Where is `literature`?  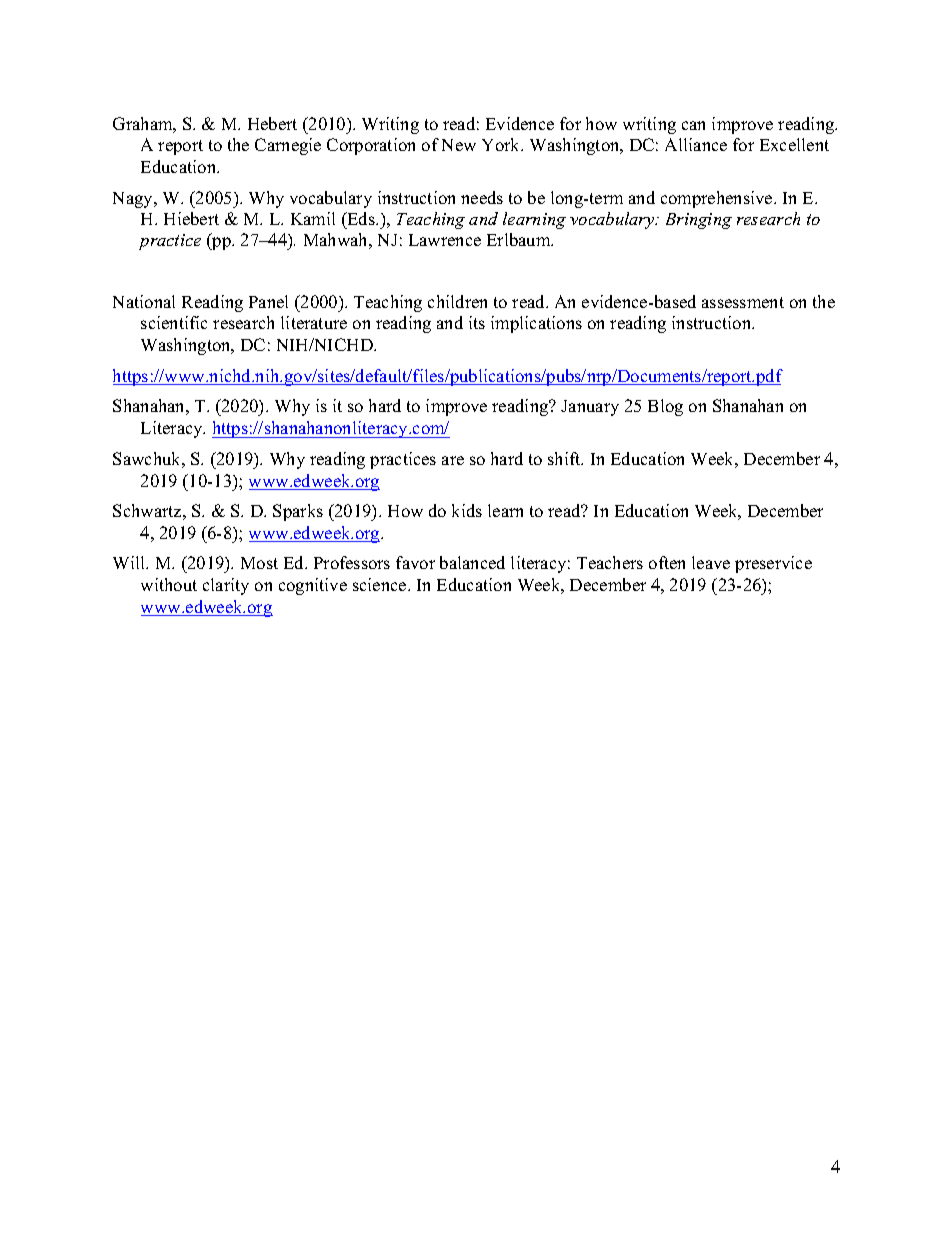
literature is located at coordinates (314, 322).
